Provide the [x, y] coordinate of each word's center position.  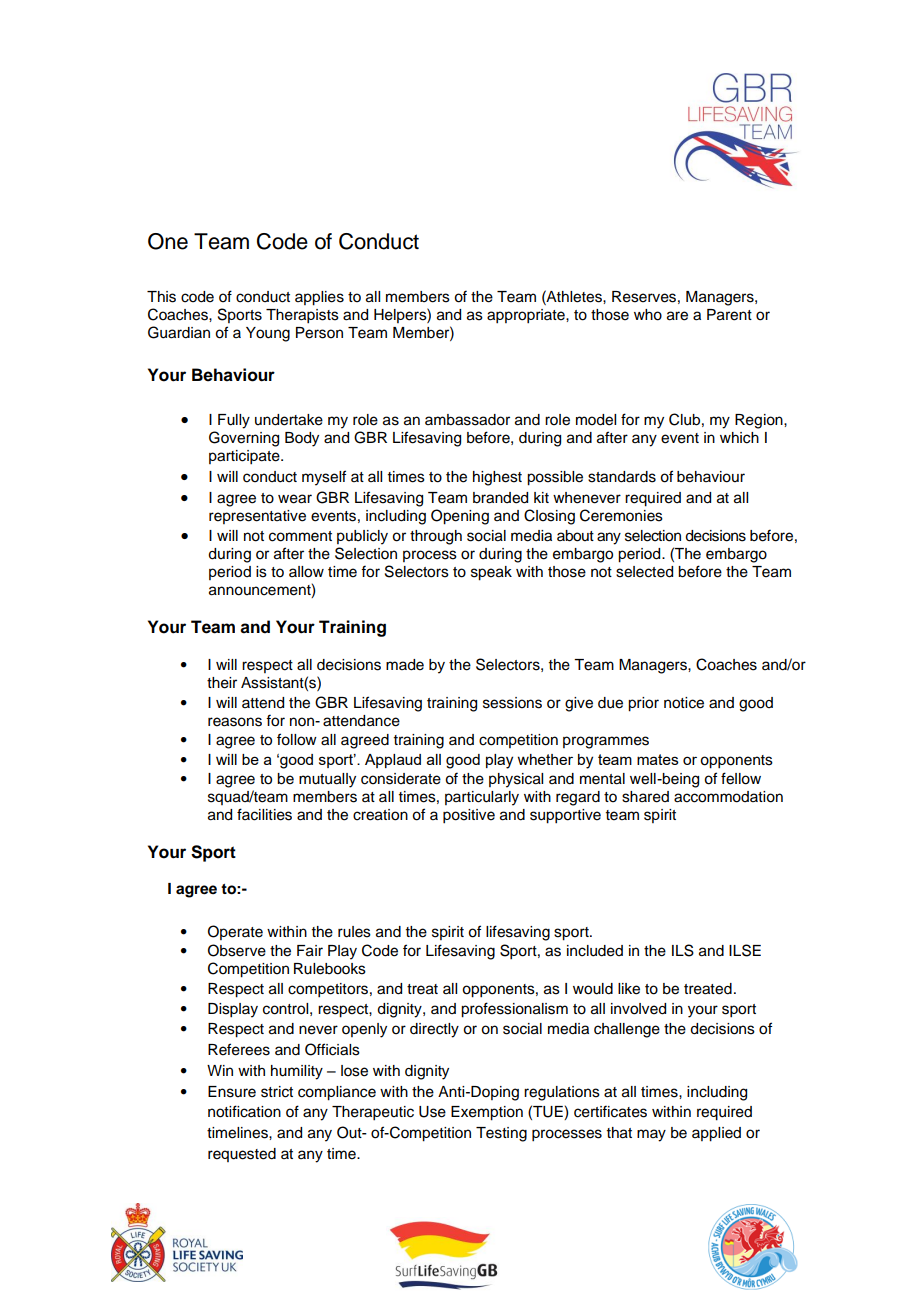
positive [469, 816]
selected [644, 572]
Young [268, 334]
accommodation [728, 797]
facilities [264, 814]
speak [491, 573]
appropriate [527, 316]
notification [244, 1111]
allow [306, 572]
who [648, 315]
